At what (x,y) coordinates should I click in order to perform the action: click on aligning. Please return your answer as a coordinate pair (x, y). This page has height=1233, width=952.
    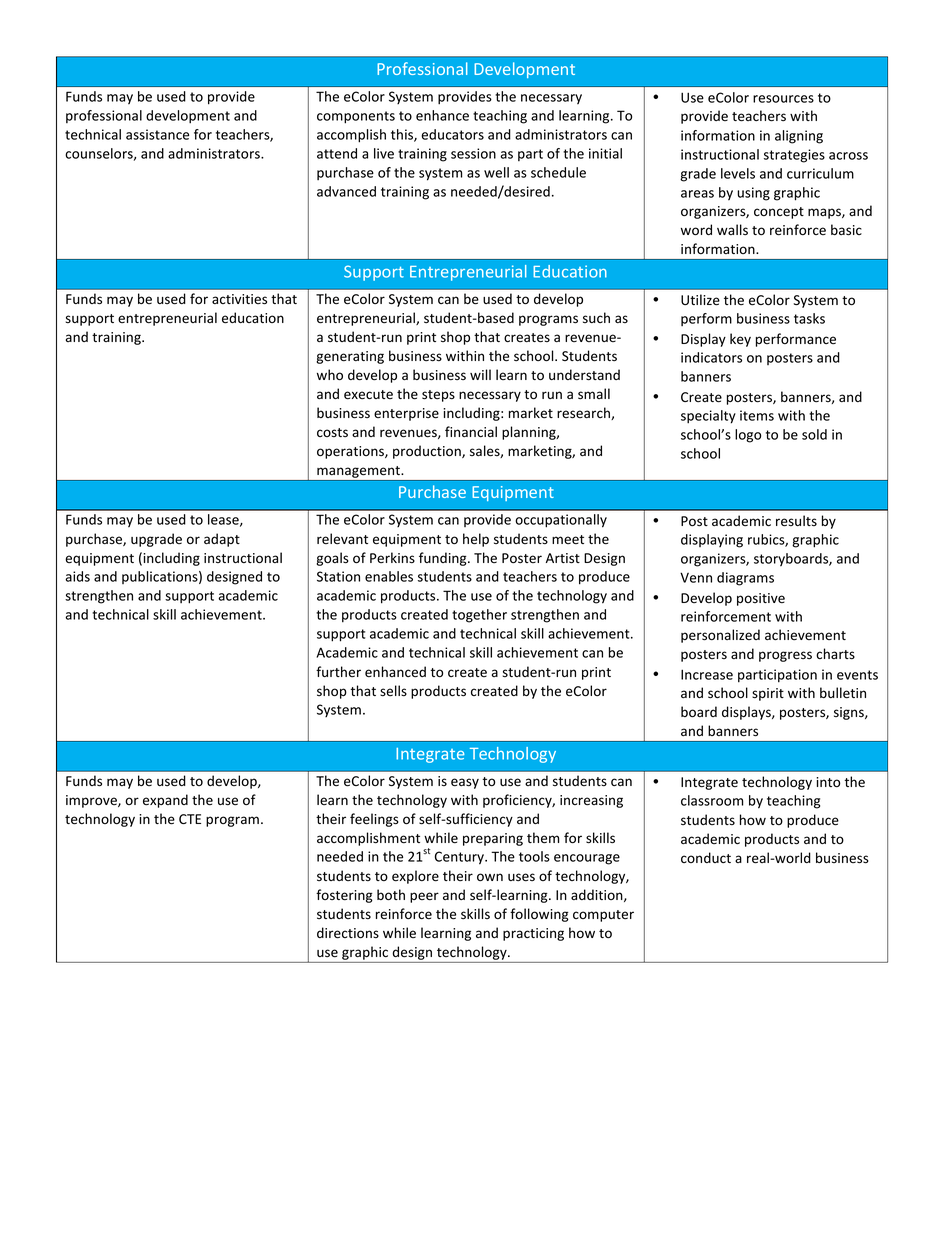
    Looking at the image, I should click on (799, 137).
